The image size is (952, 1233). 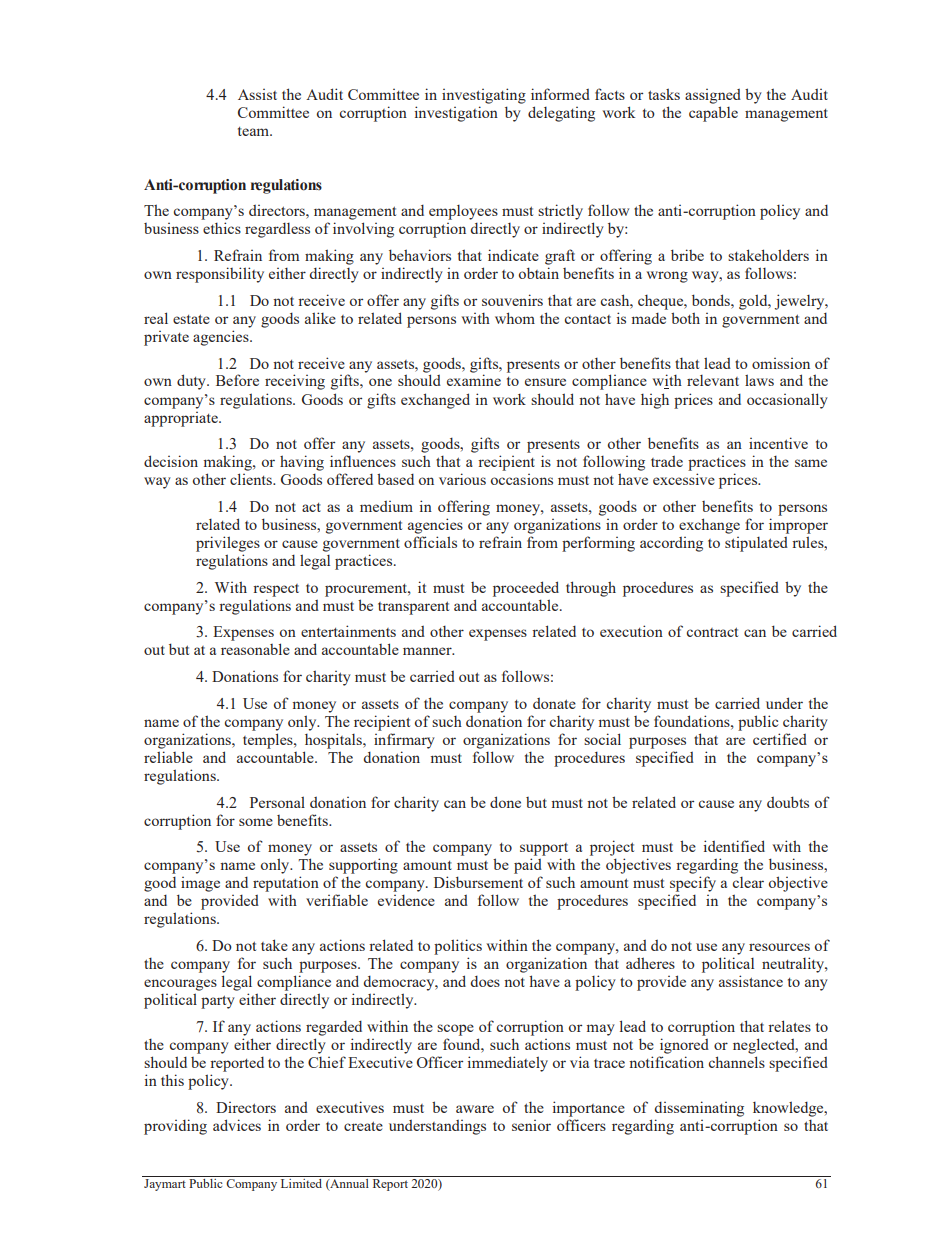 What do you see at coordinates (474, 380) in the image?
I see `examine` at bounding box center [474, 380].
